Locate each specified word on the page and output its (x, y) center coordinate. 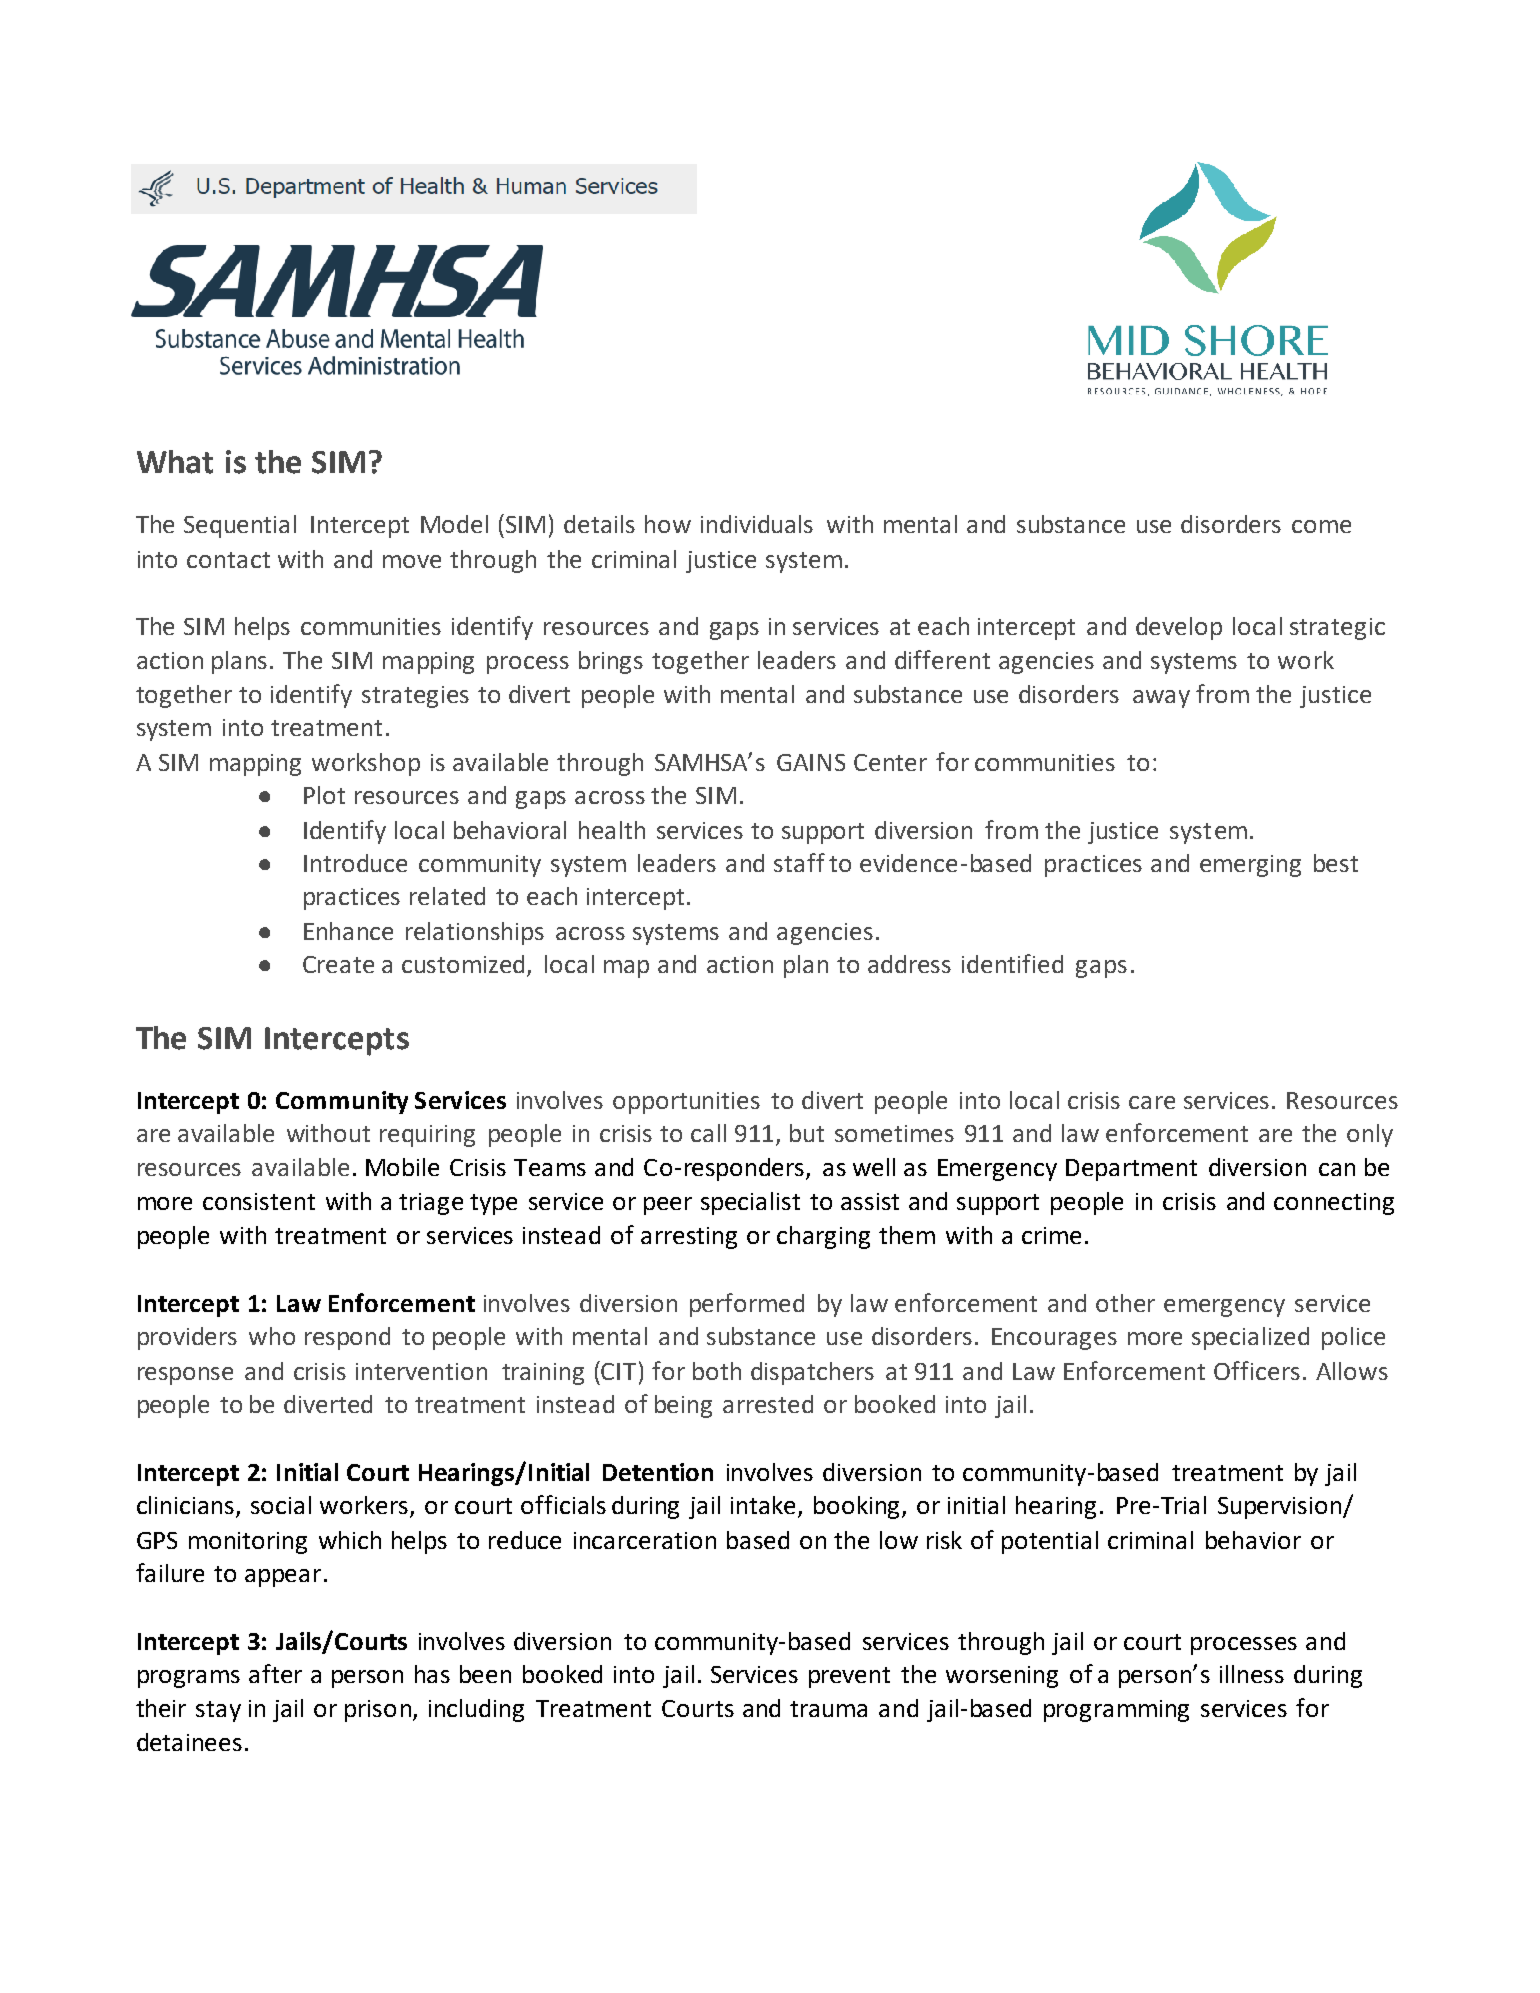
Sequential (240, 526)
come (1321, 526)
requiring (427, 1136)
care (1152, 1102)
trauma (828, 1709)
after (275, 1673)
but (807, 1133)
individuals (757, 524)
